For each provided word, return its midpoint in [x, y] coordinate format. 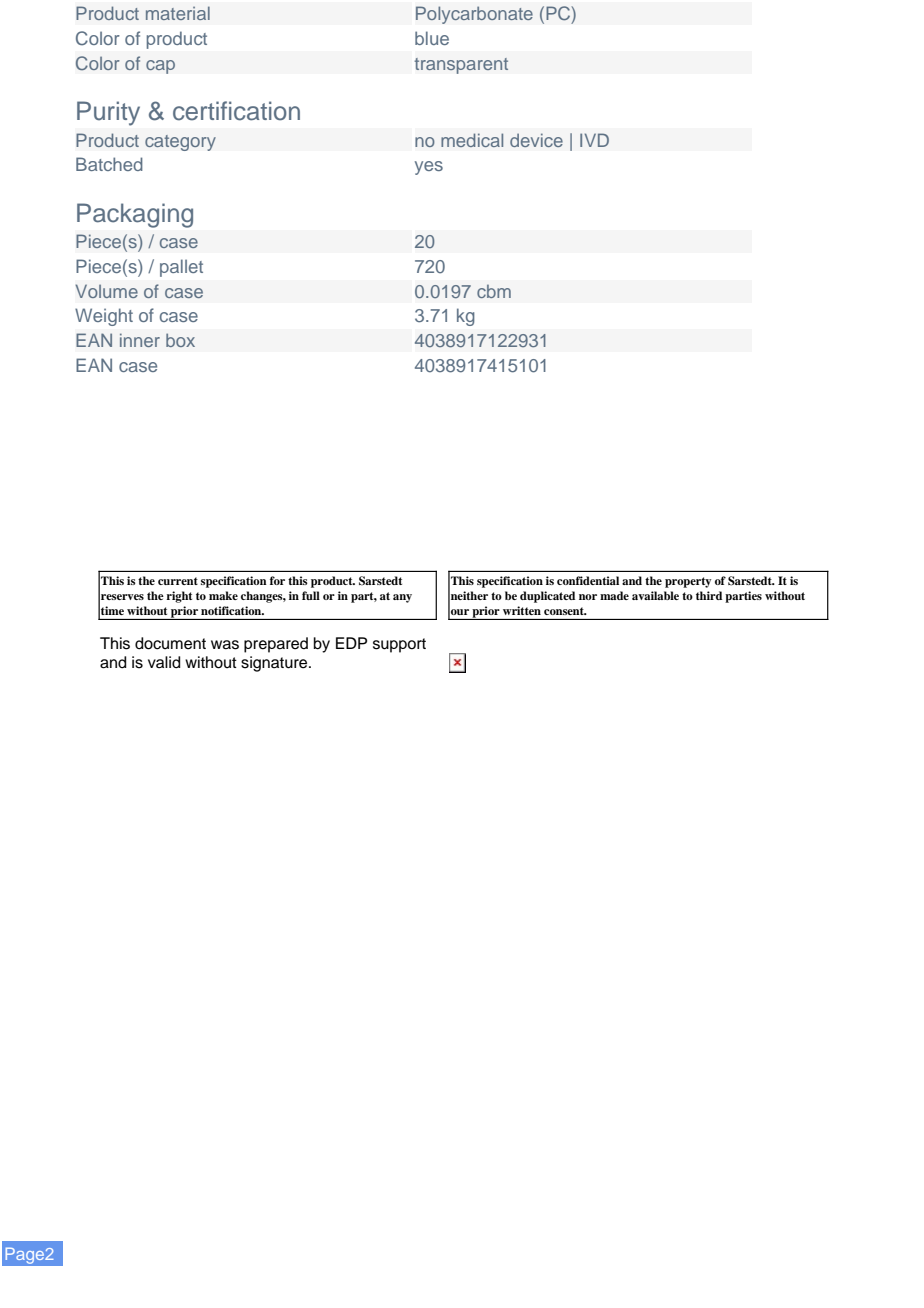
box [180, 340]
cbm [494, 291]
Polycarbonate [474, 15]
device [536, 140]
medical [472, 140]
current [178, 581]
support [399, 645]
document [170, 643]
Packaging [135, 215]
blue [432, 38]
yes [429, 168]
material [178, 13]
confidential [588, 580]
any [402, 598]
